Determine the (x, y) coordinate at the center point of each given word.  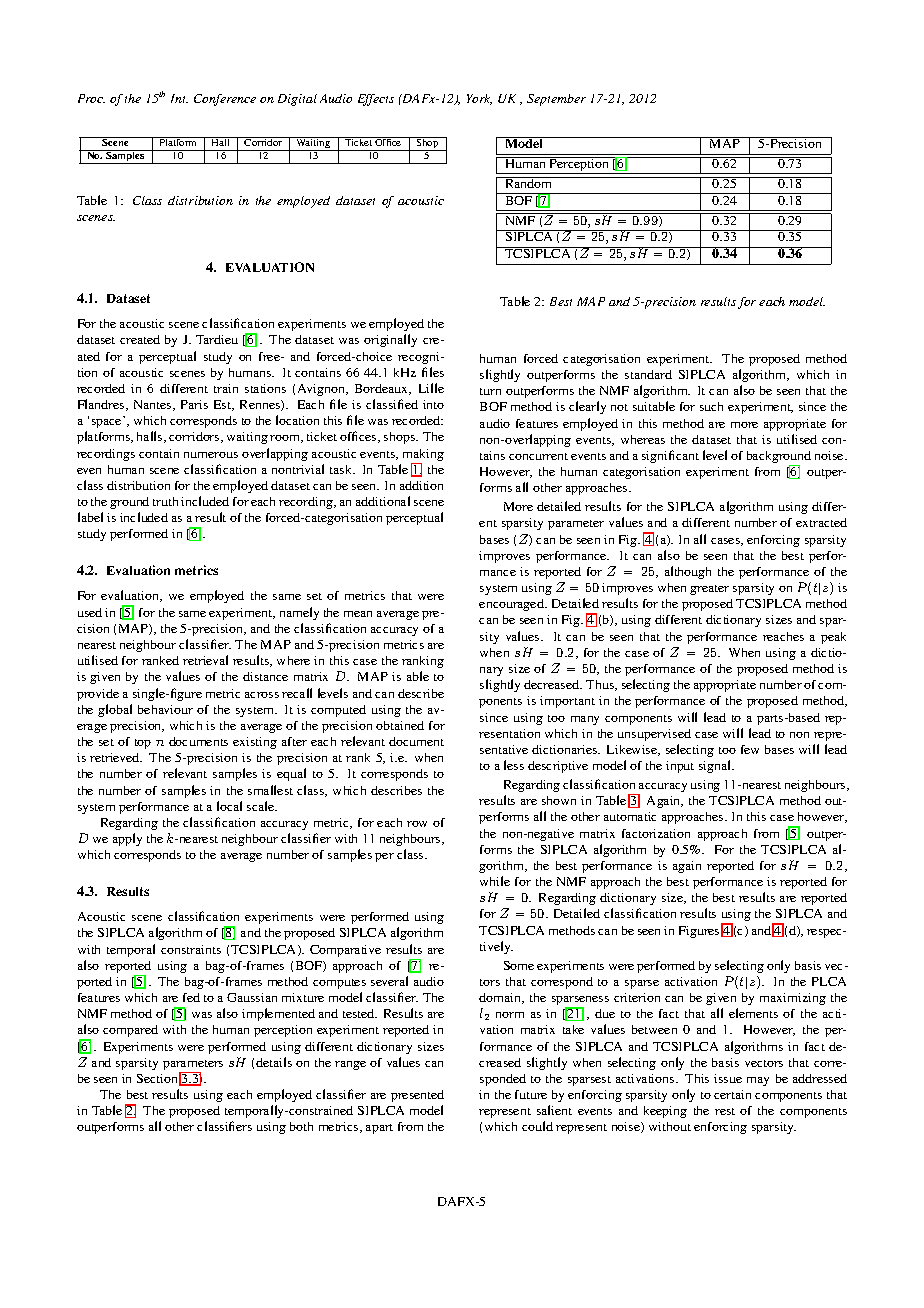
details (274, 1062)
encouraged (512, 605)
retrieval (205, 660)
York (479, 99)
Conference (225, 100)
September (556, 100)
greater (709, 590)
